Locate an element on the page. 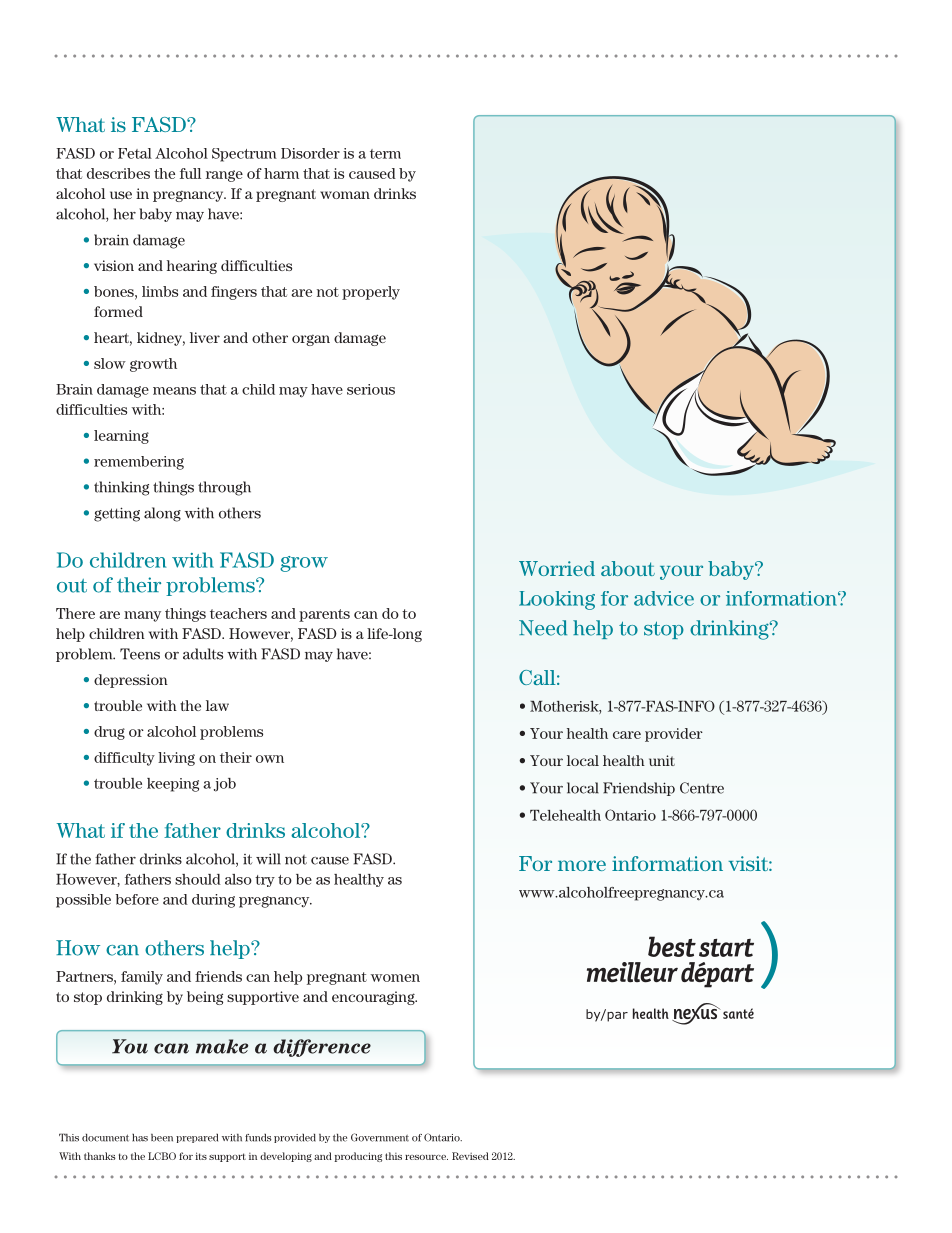  term is located at coordinates (385, 154).
